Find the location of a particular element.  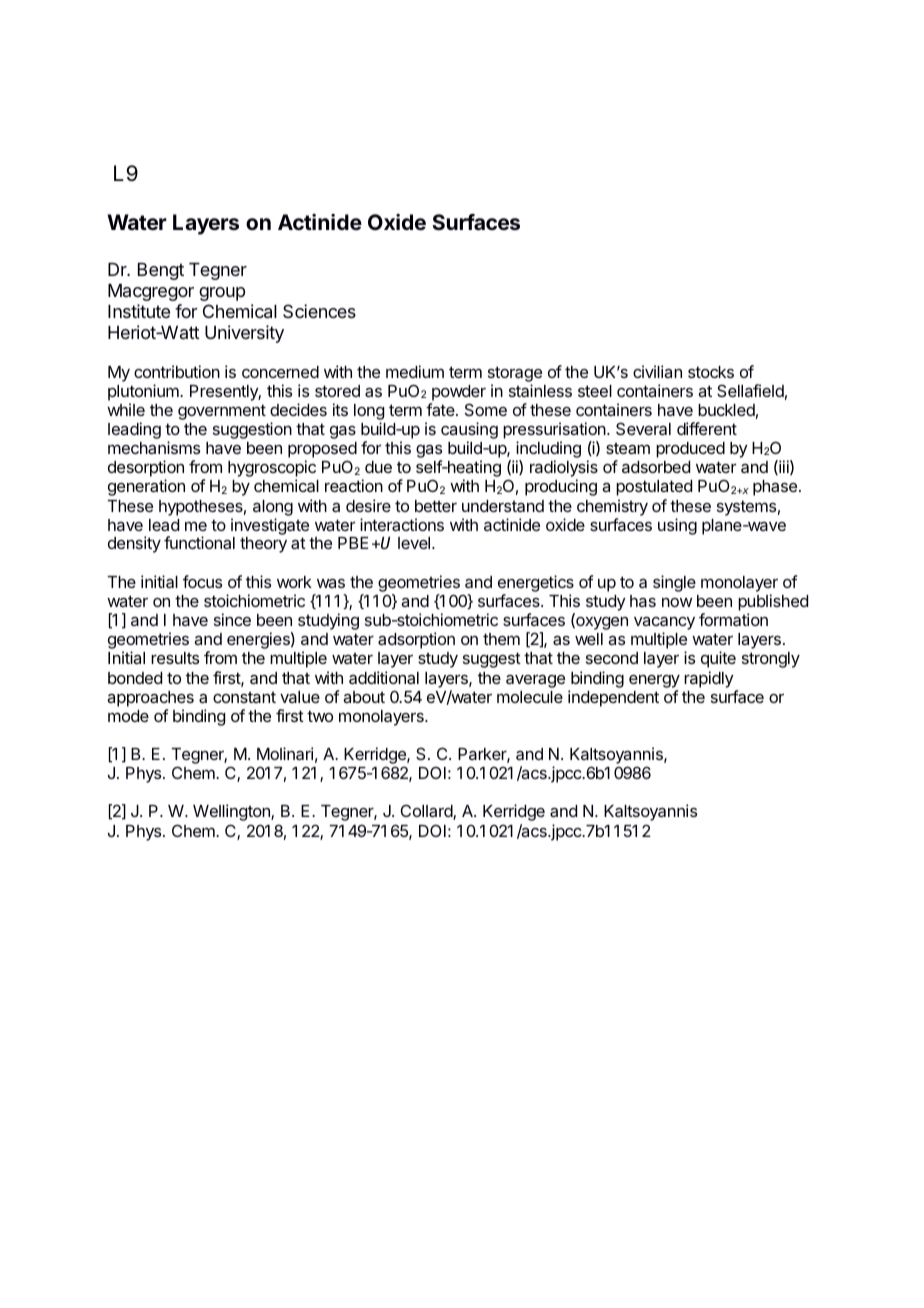

energetics is located at coordinates (536, 585).
